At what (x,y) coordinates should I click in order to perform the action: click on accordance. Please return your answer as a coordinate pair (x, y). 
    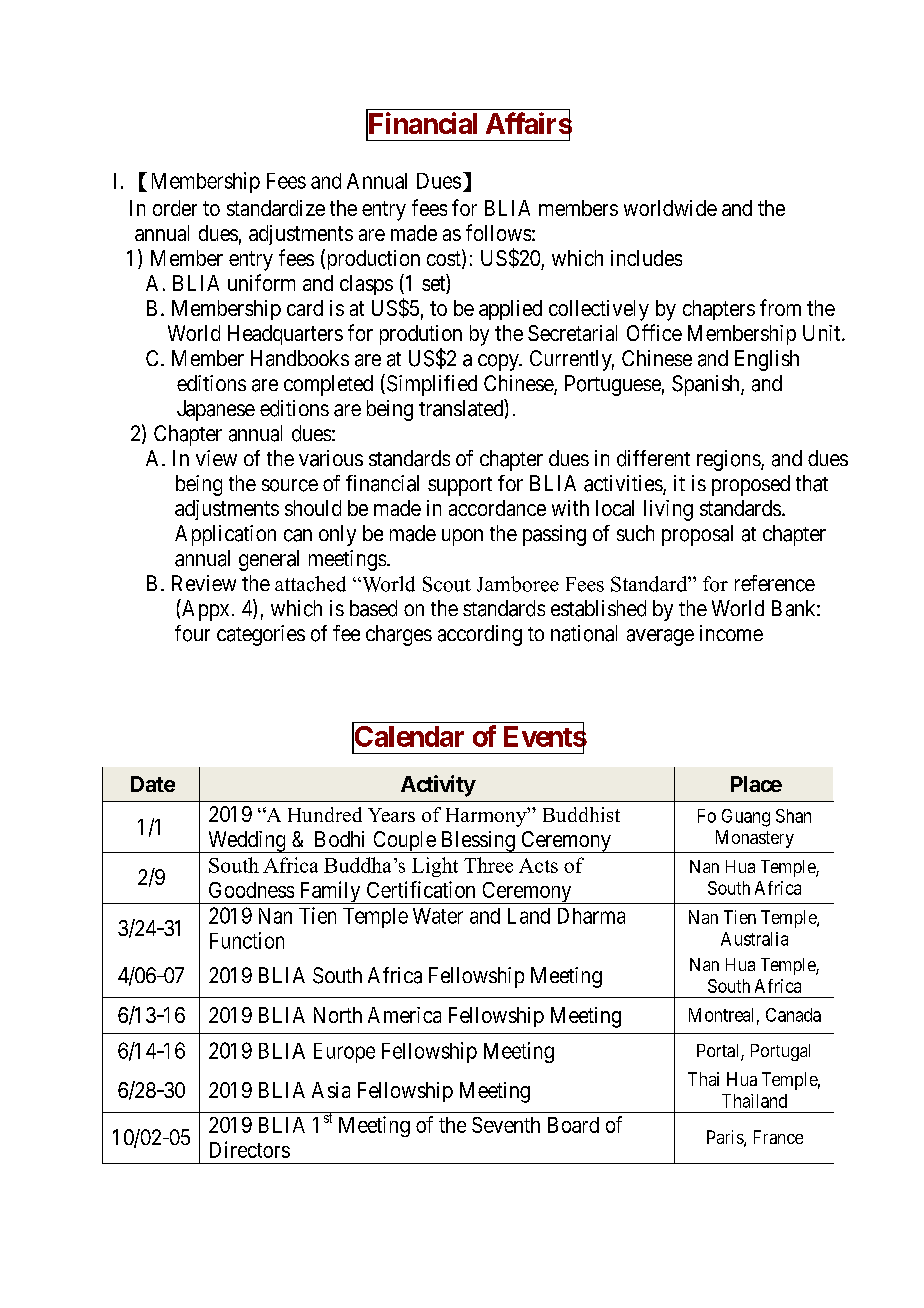
    Looking at the image, I should click on (497, 508).
